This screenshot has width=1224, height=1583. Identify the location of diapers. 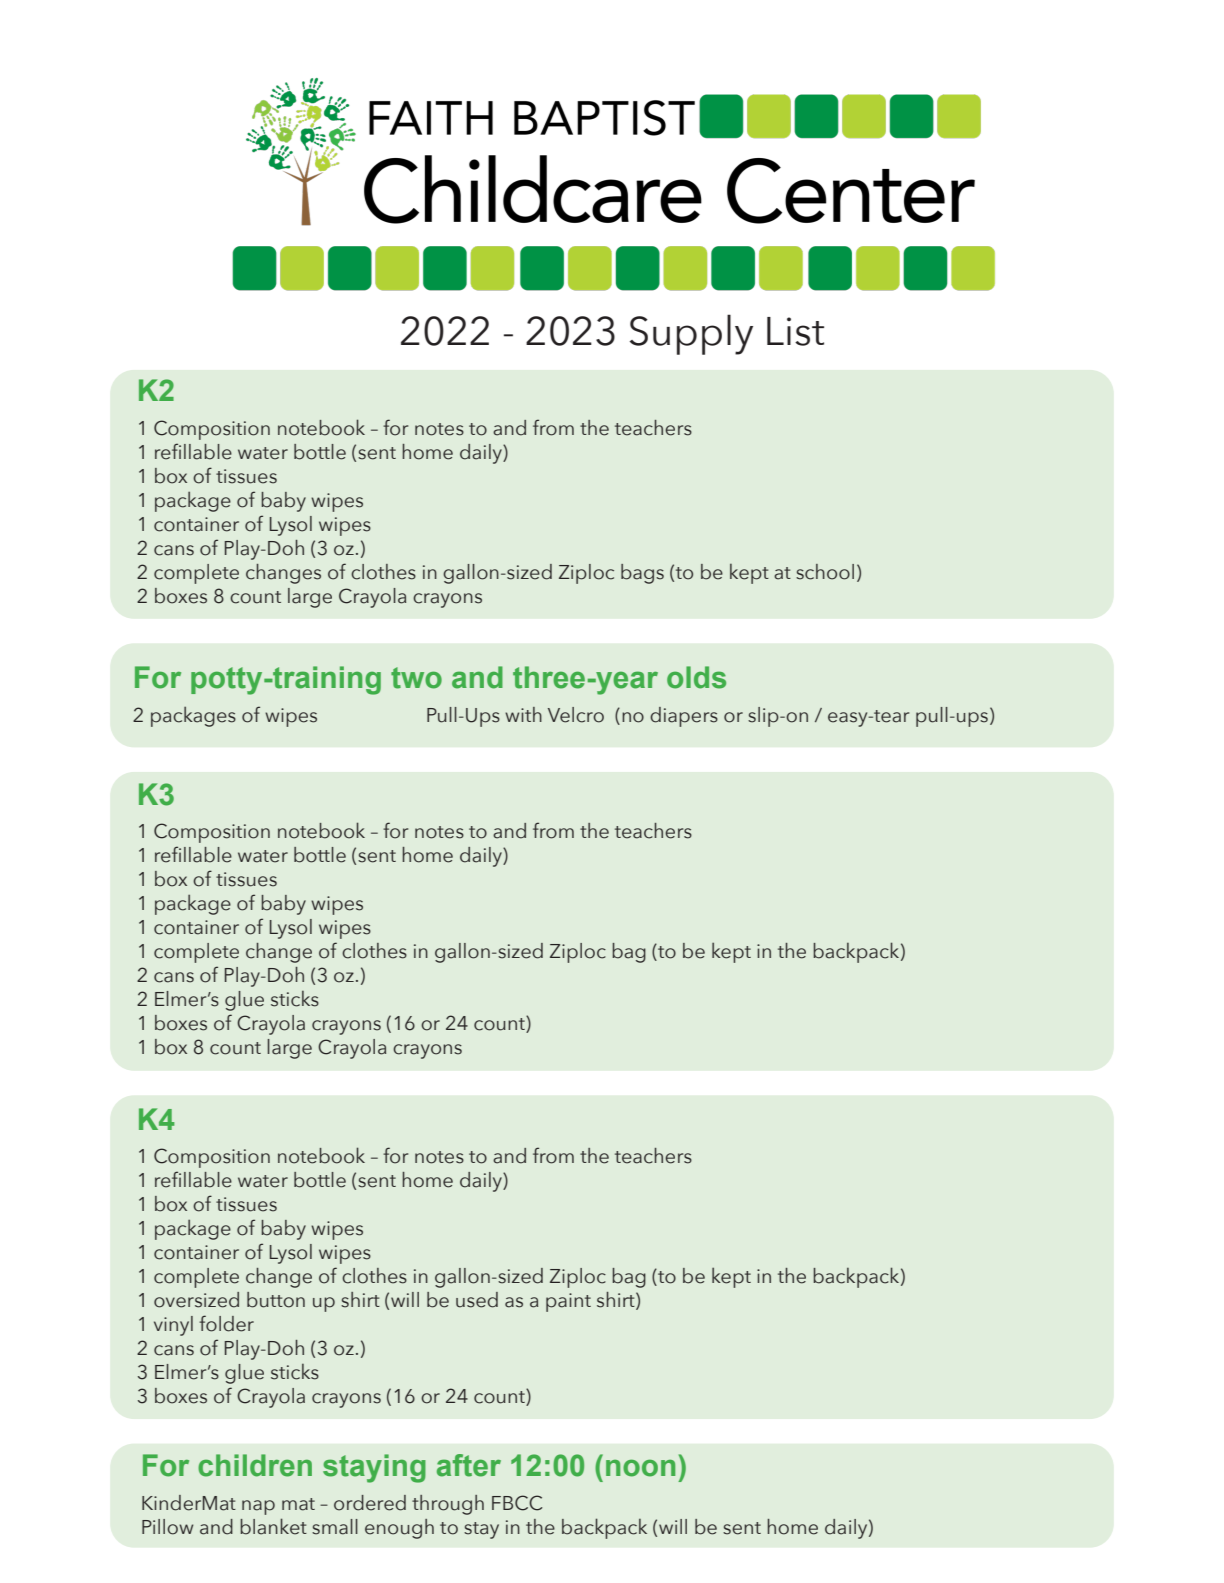
(684, 717).
